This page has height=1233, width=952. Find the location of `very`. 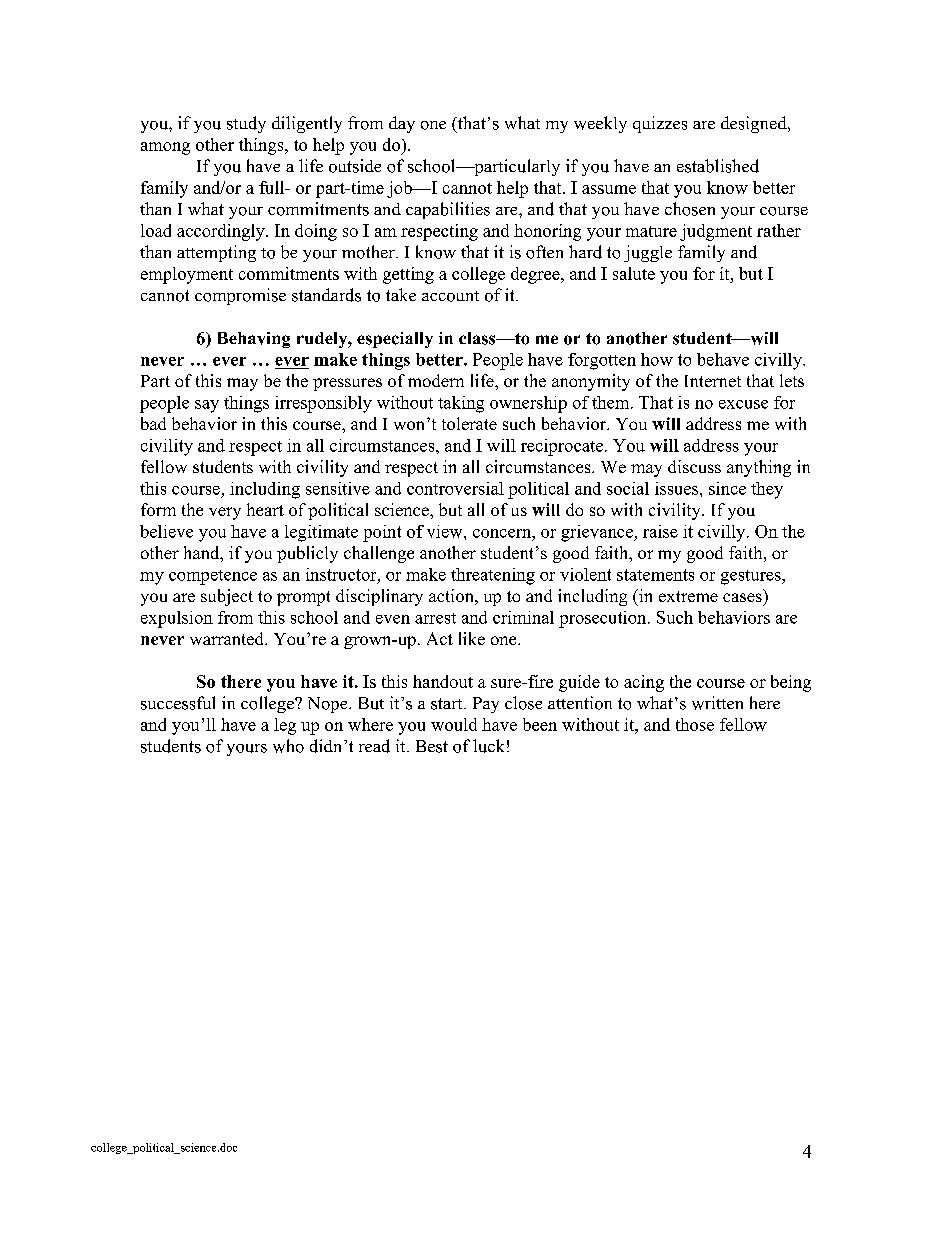

very is located at coordinates (225, 513).
